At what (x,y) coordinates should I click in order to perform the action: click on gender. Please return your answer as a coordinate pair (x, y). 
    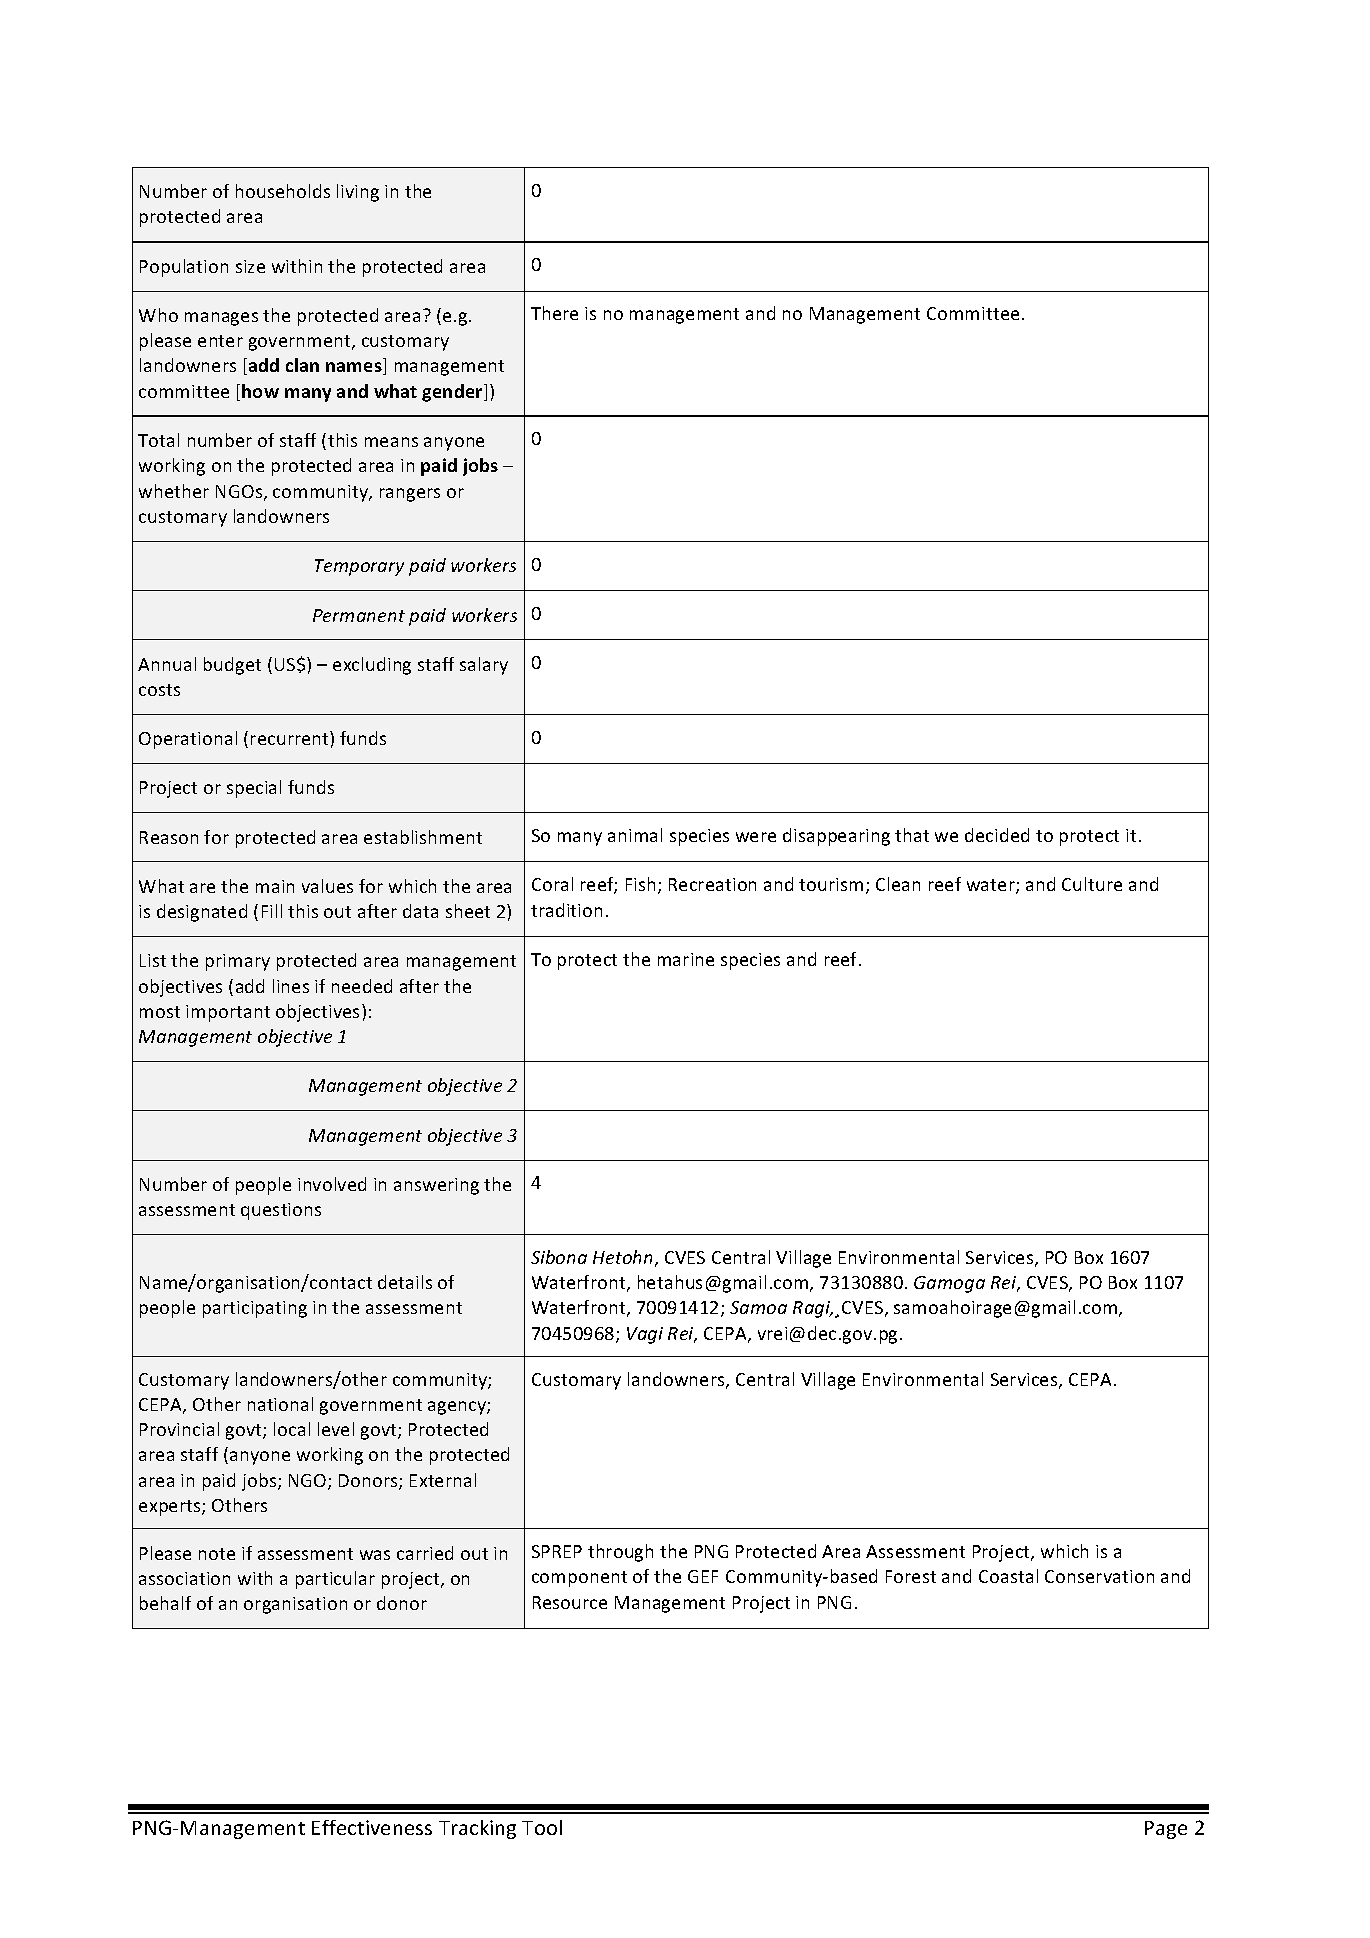
    Looking at the image, I should click on (453, 393).
